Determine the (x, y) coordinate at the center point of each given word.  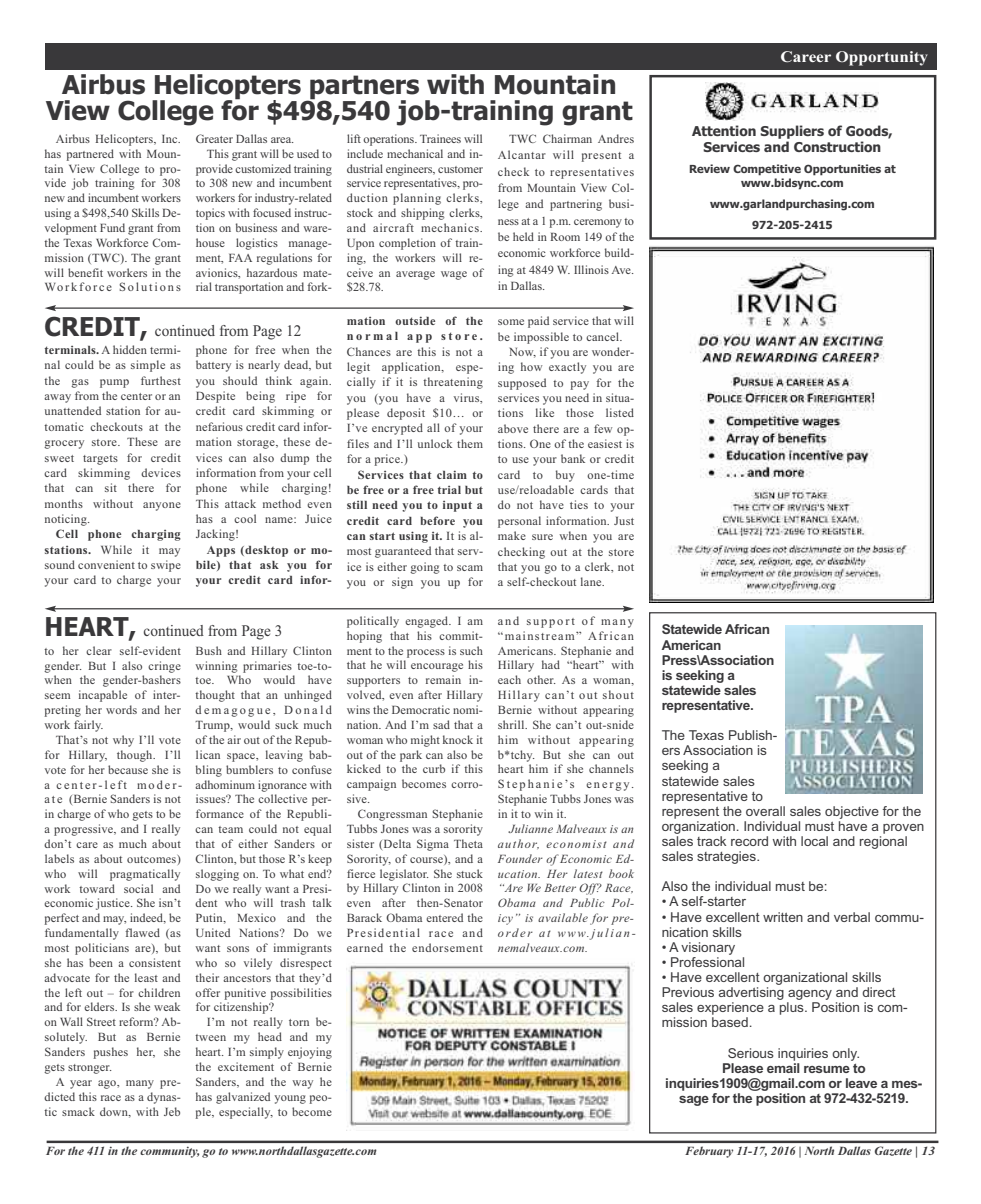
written (783, 917)
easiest (605, 443)
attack (240, 503)
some (511, 322)
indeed (148, 918)
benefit (85, 272)
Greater (214, 138)
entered (444, 917)
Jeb (172, 1111)
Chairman (567, 138)
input (457, 506)
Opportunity (882, 58)
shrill (512, 724)
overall (765, 811)
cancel (604, 336)
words (121, 709)
